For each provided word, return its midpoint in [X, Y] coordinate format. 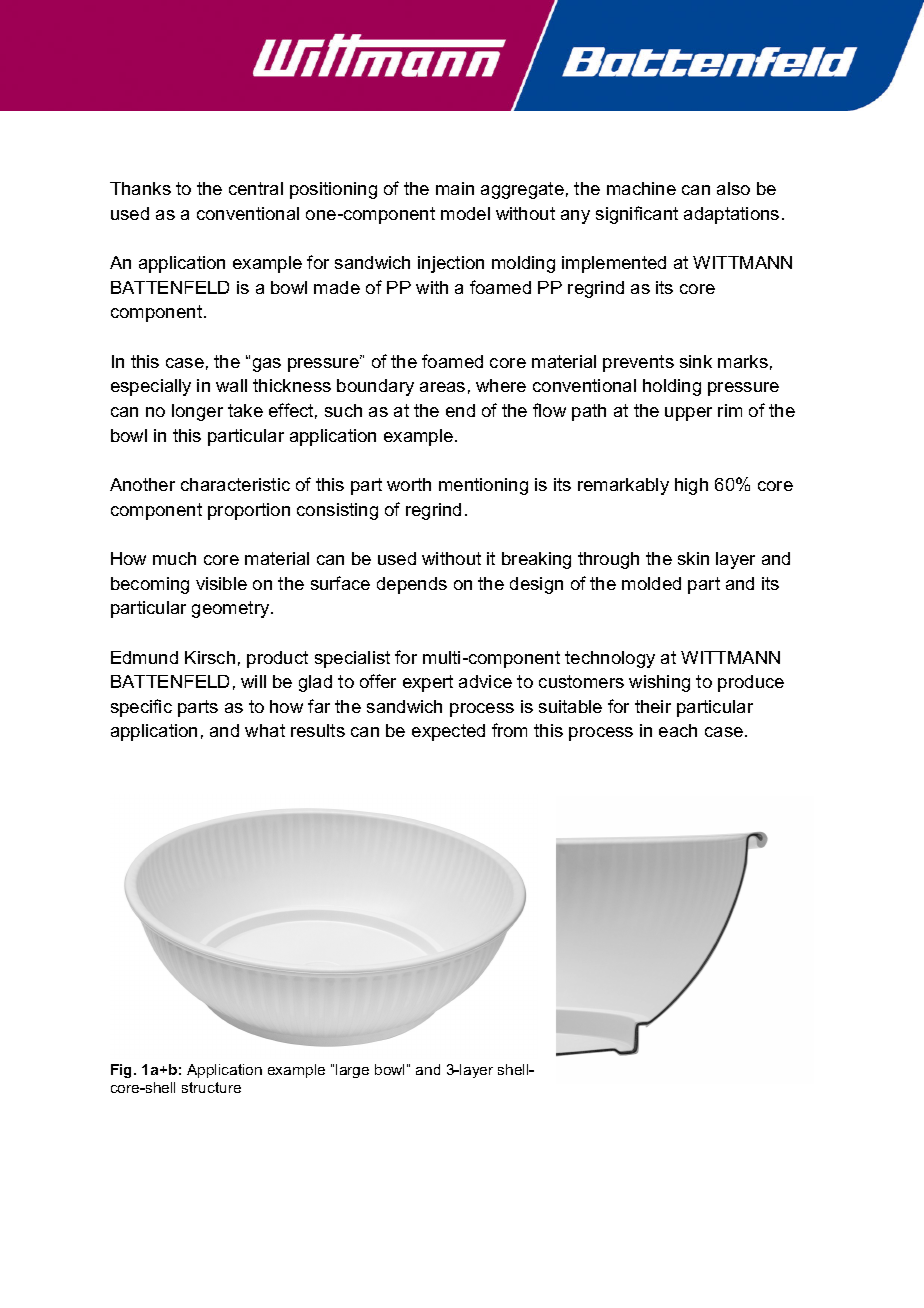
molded [651, 583]
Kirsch [210, 657]
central [256, 188]
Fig [123, 1071]
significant [637, 215]
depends [412, 585]
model [465, 213]
